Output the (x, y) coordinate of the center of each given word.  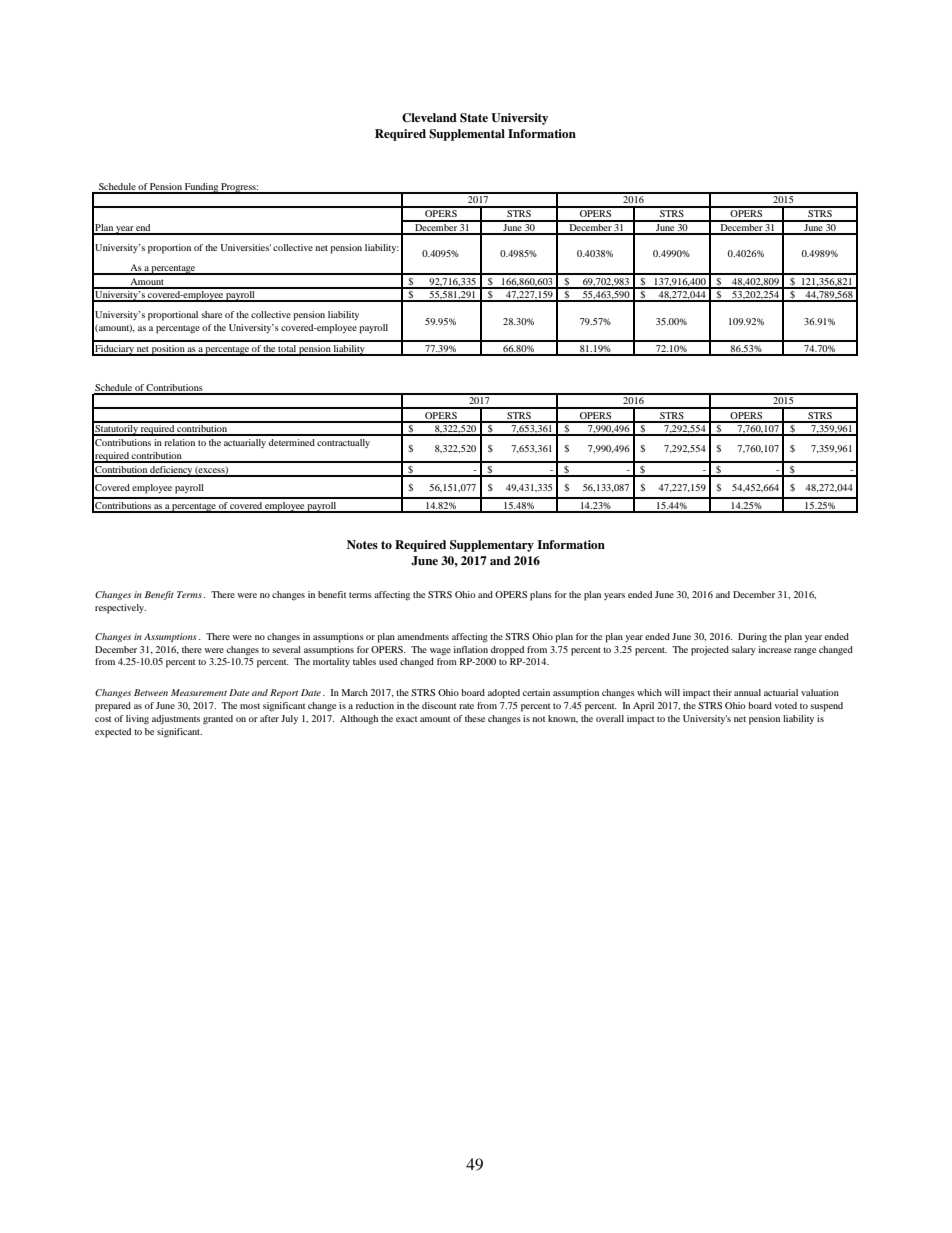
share (211, 314)
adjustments (176, 719)
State (474, 118)
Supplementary (492, 546)
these (475, 718)
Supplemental (467, 135)
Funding (201, 188)
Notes (362, 544)
